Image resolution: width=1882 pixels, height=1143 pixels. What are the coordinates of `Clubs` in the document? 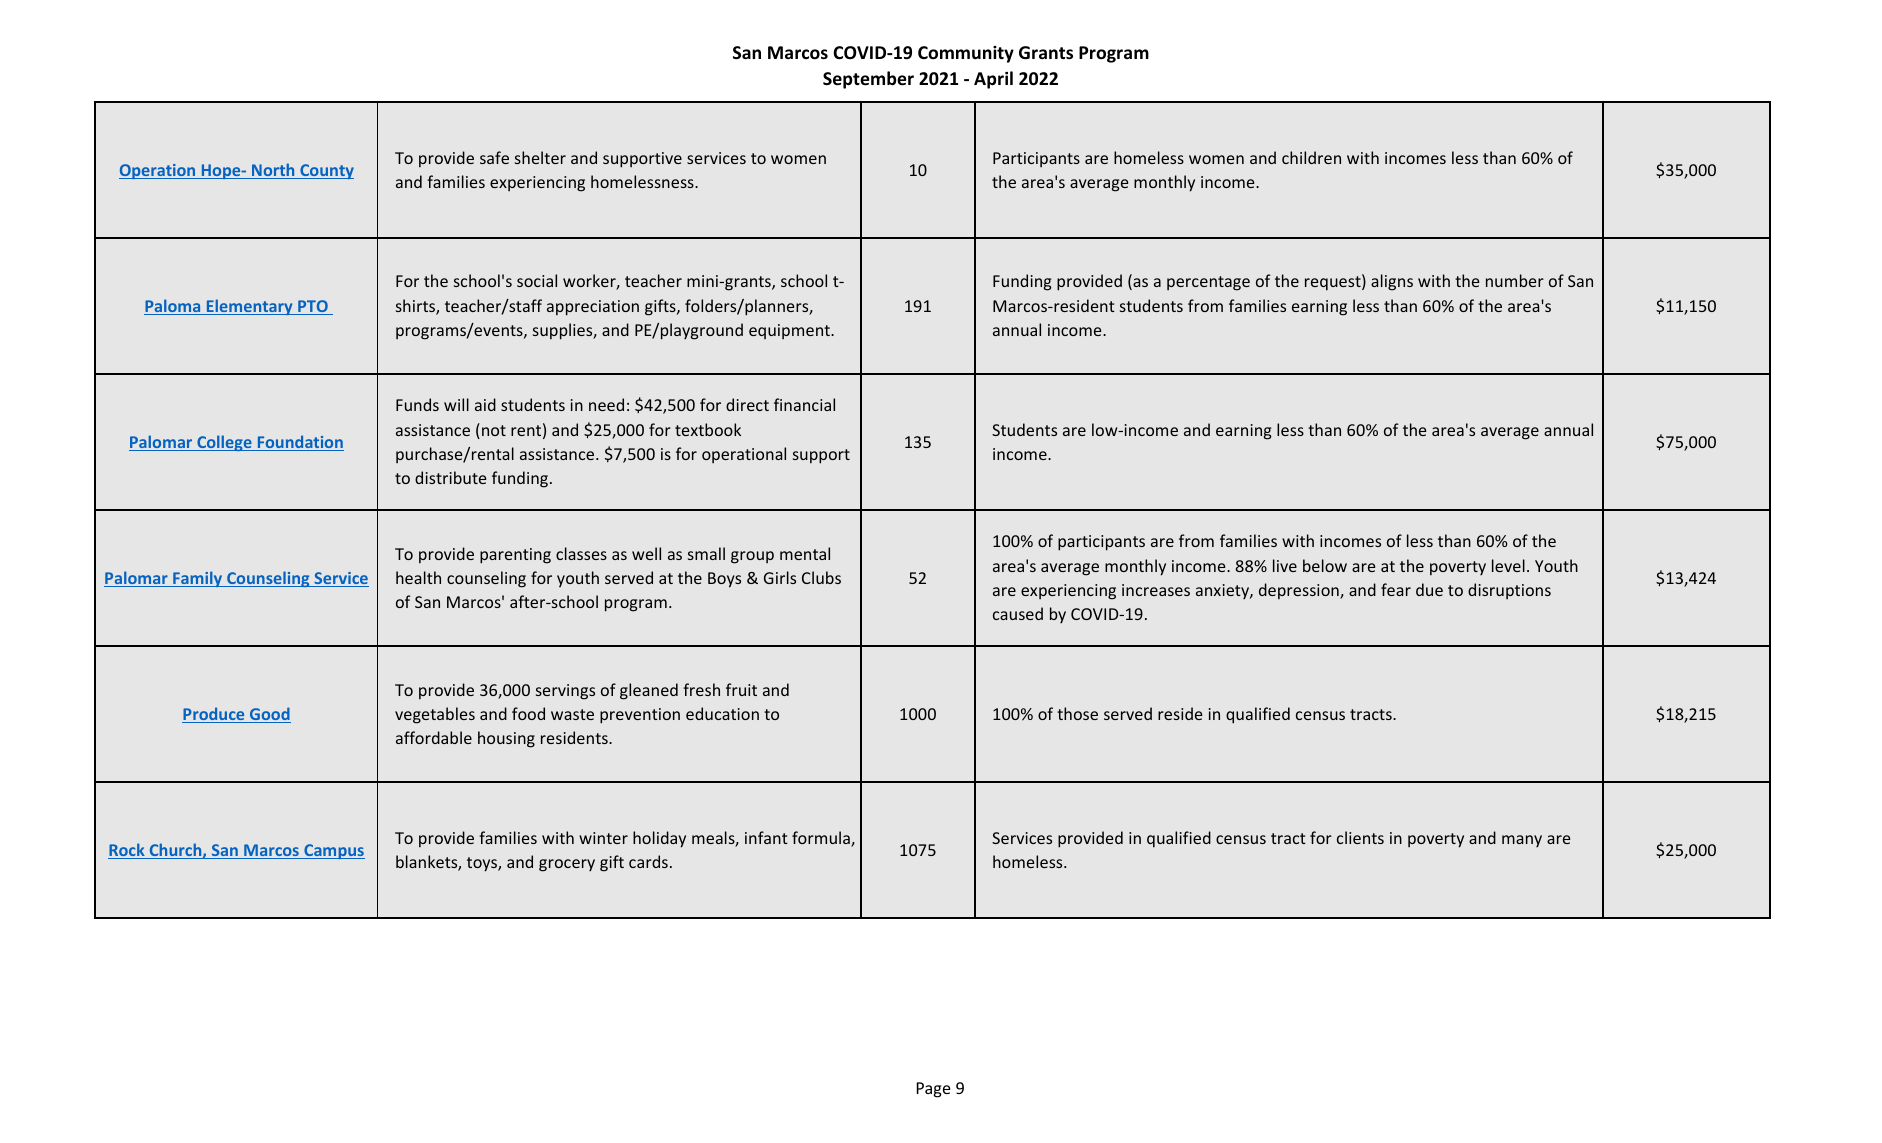 It's located at (821, 577).
